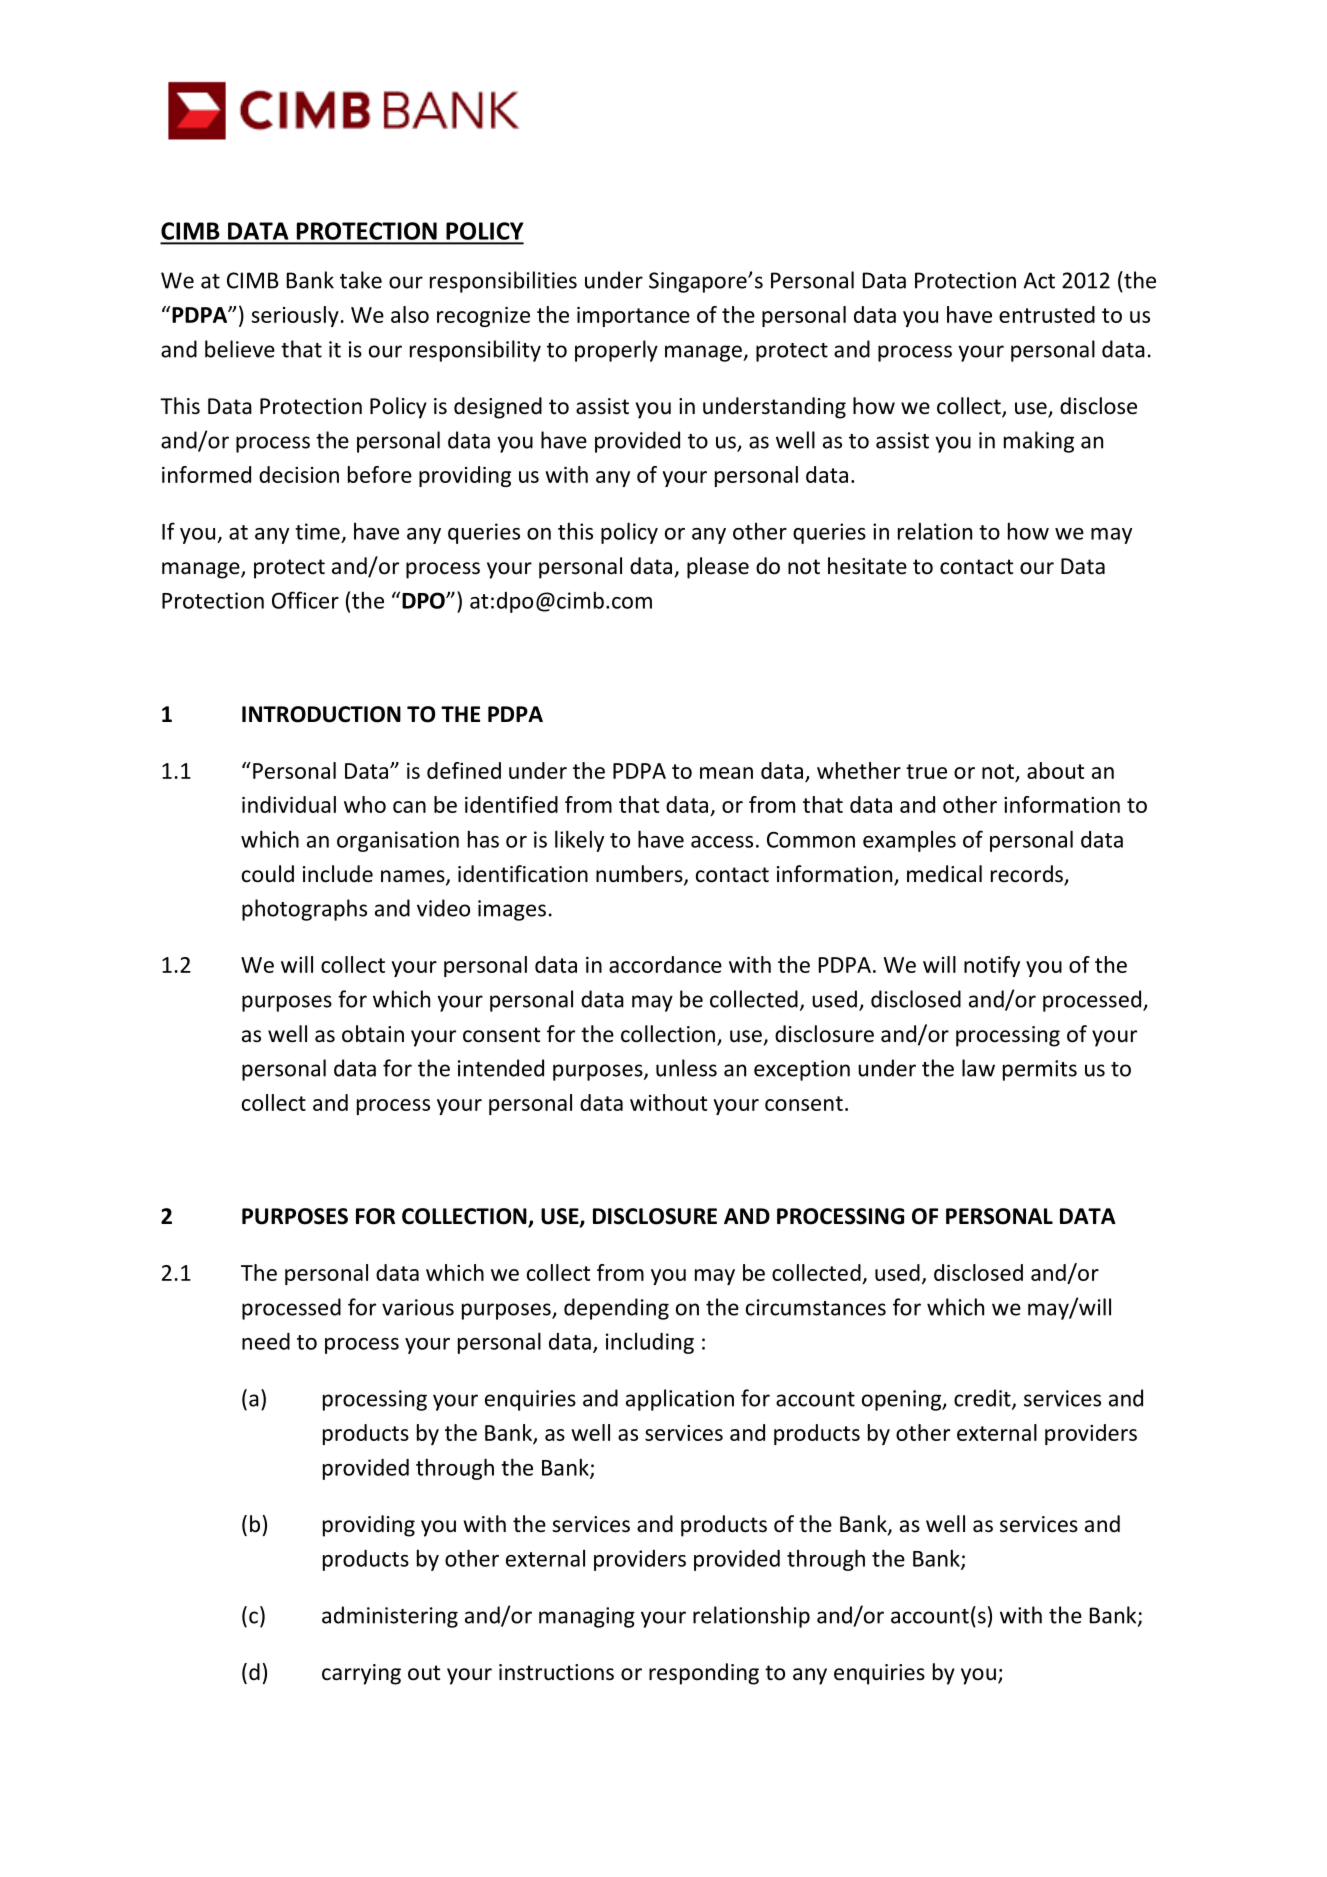 This screenshot has height=1877, width=1327. Describe the element at coordinates (587, 1617) in the screenshot. I see `managing` at that location.
